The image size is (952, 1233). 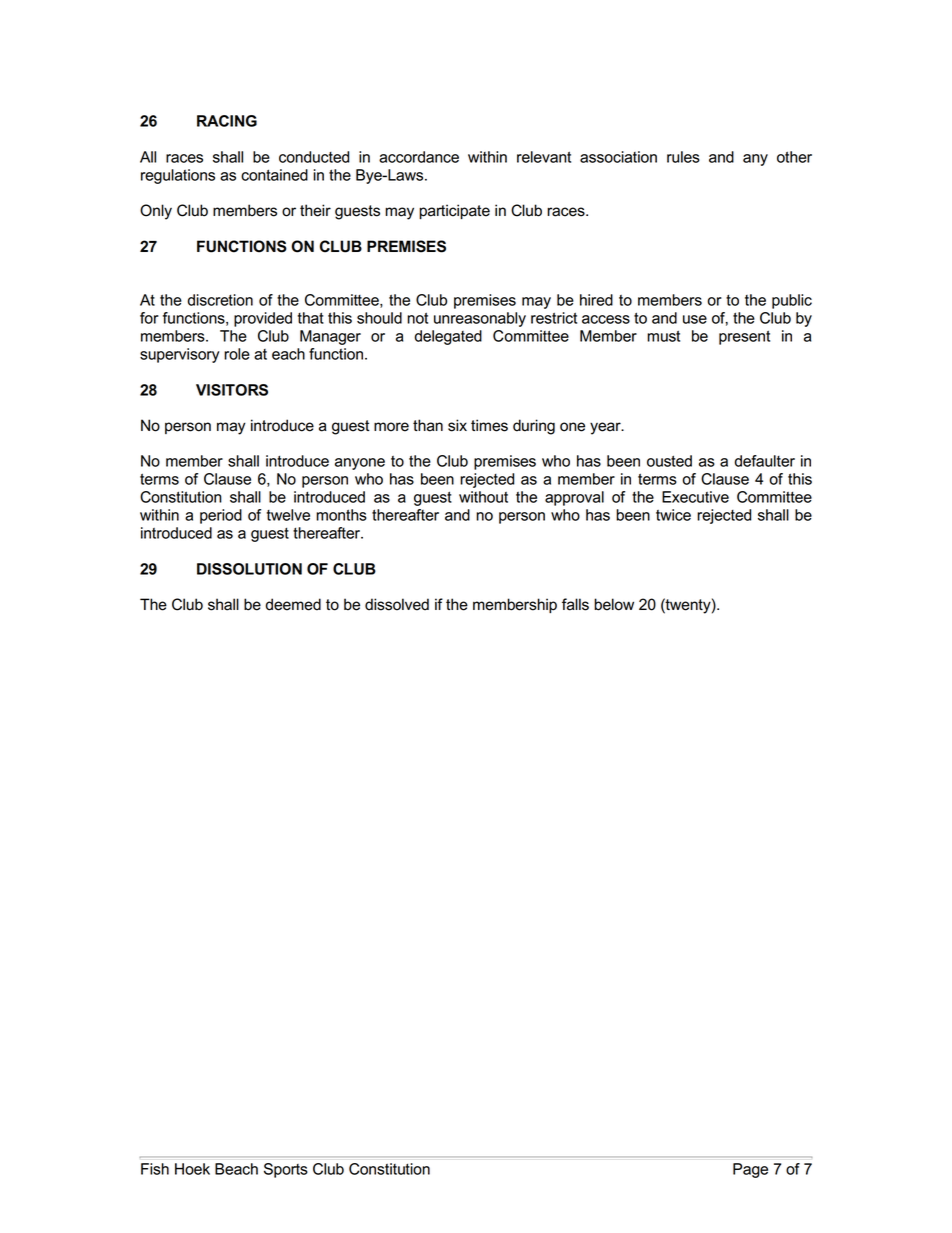 I want to click on deemed, so click(x=293, y=604).
